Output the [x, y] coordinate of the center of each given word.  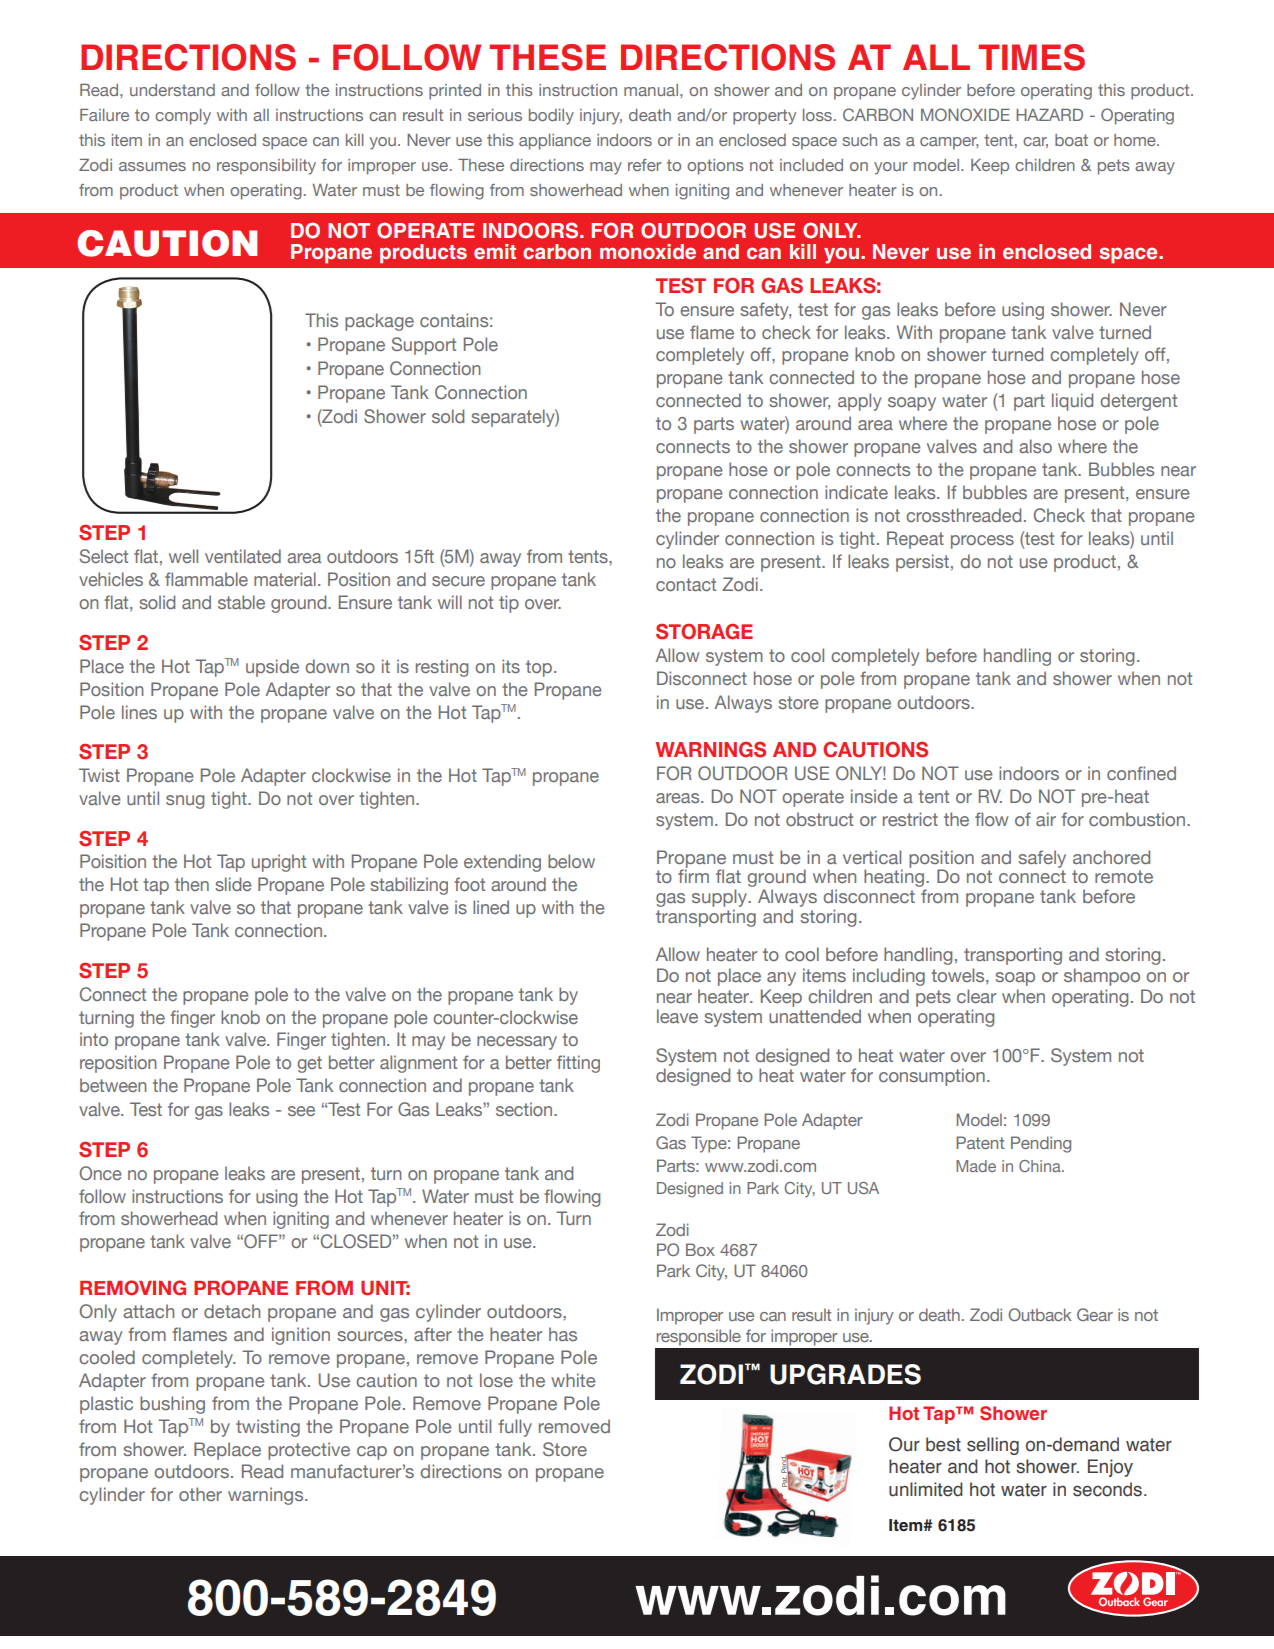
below [571, 861]
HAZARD [1049, 115]
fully [515, 1428]
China [1041, 1166]
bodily [551, 117]
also [1035, 446]
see [301, 1111]
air [1046, 819]
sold [448, 416]
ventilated [243, 556]
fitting [578, 1064]
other [200, 1494]
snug [185, 802]
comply [183, 117]
